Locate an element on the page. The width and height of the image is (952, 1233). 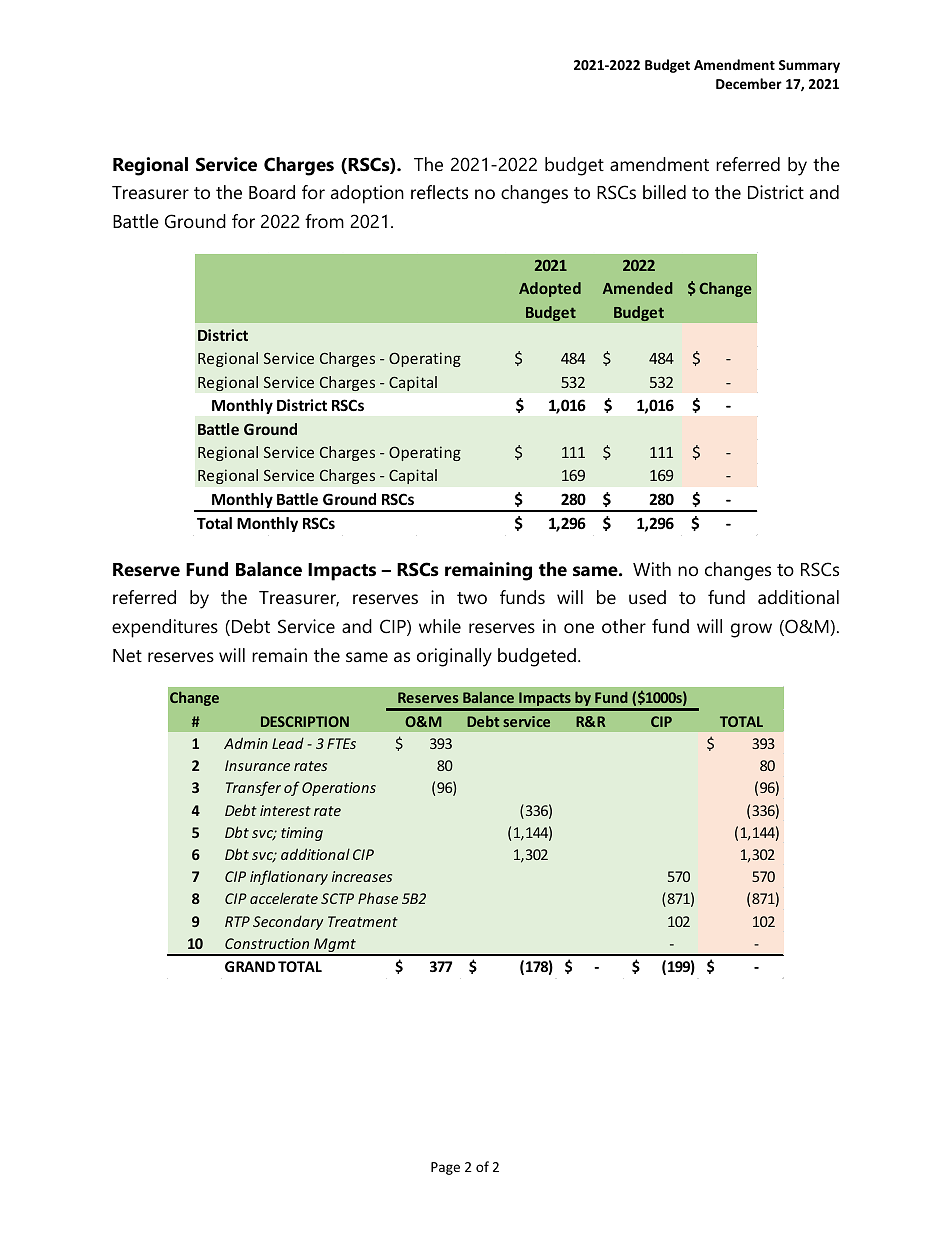
Board is located at coordinates (272, 192).
